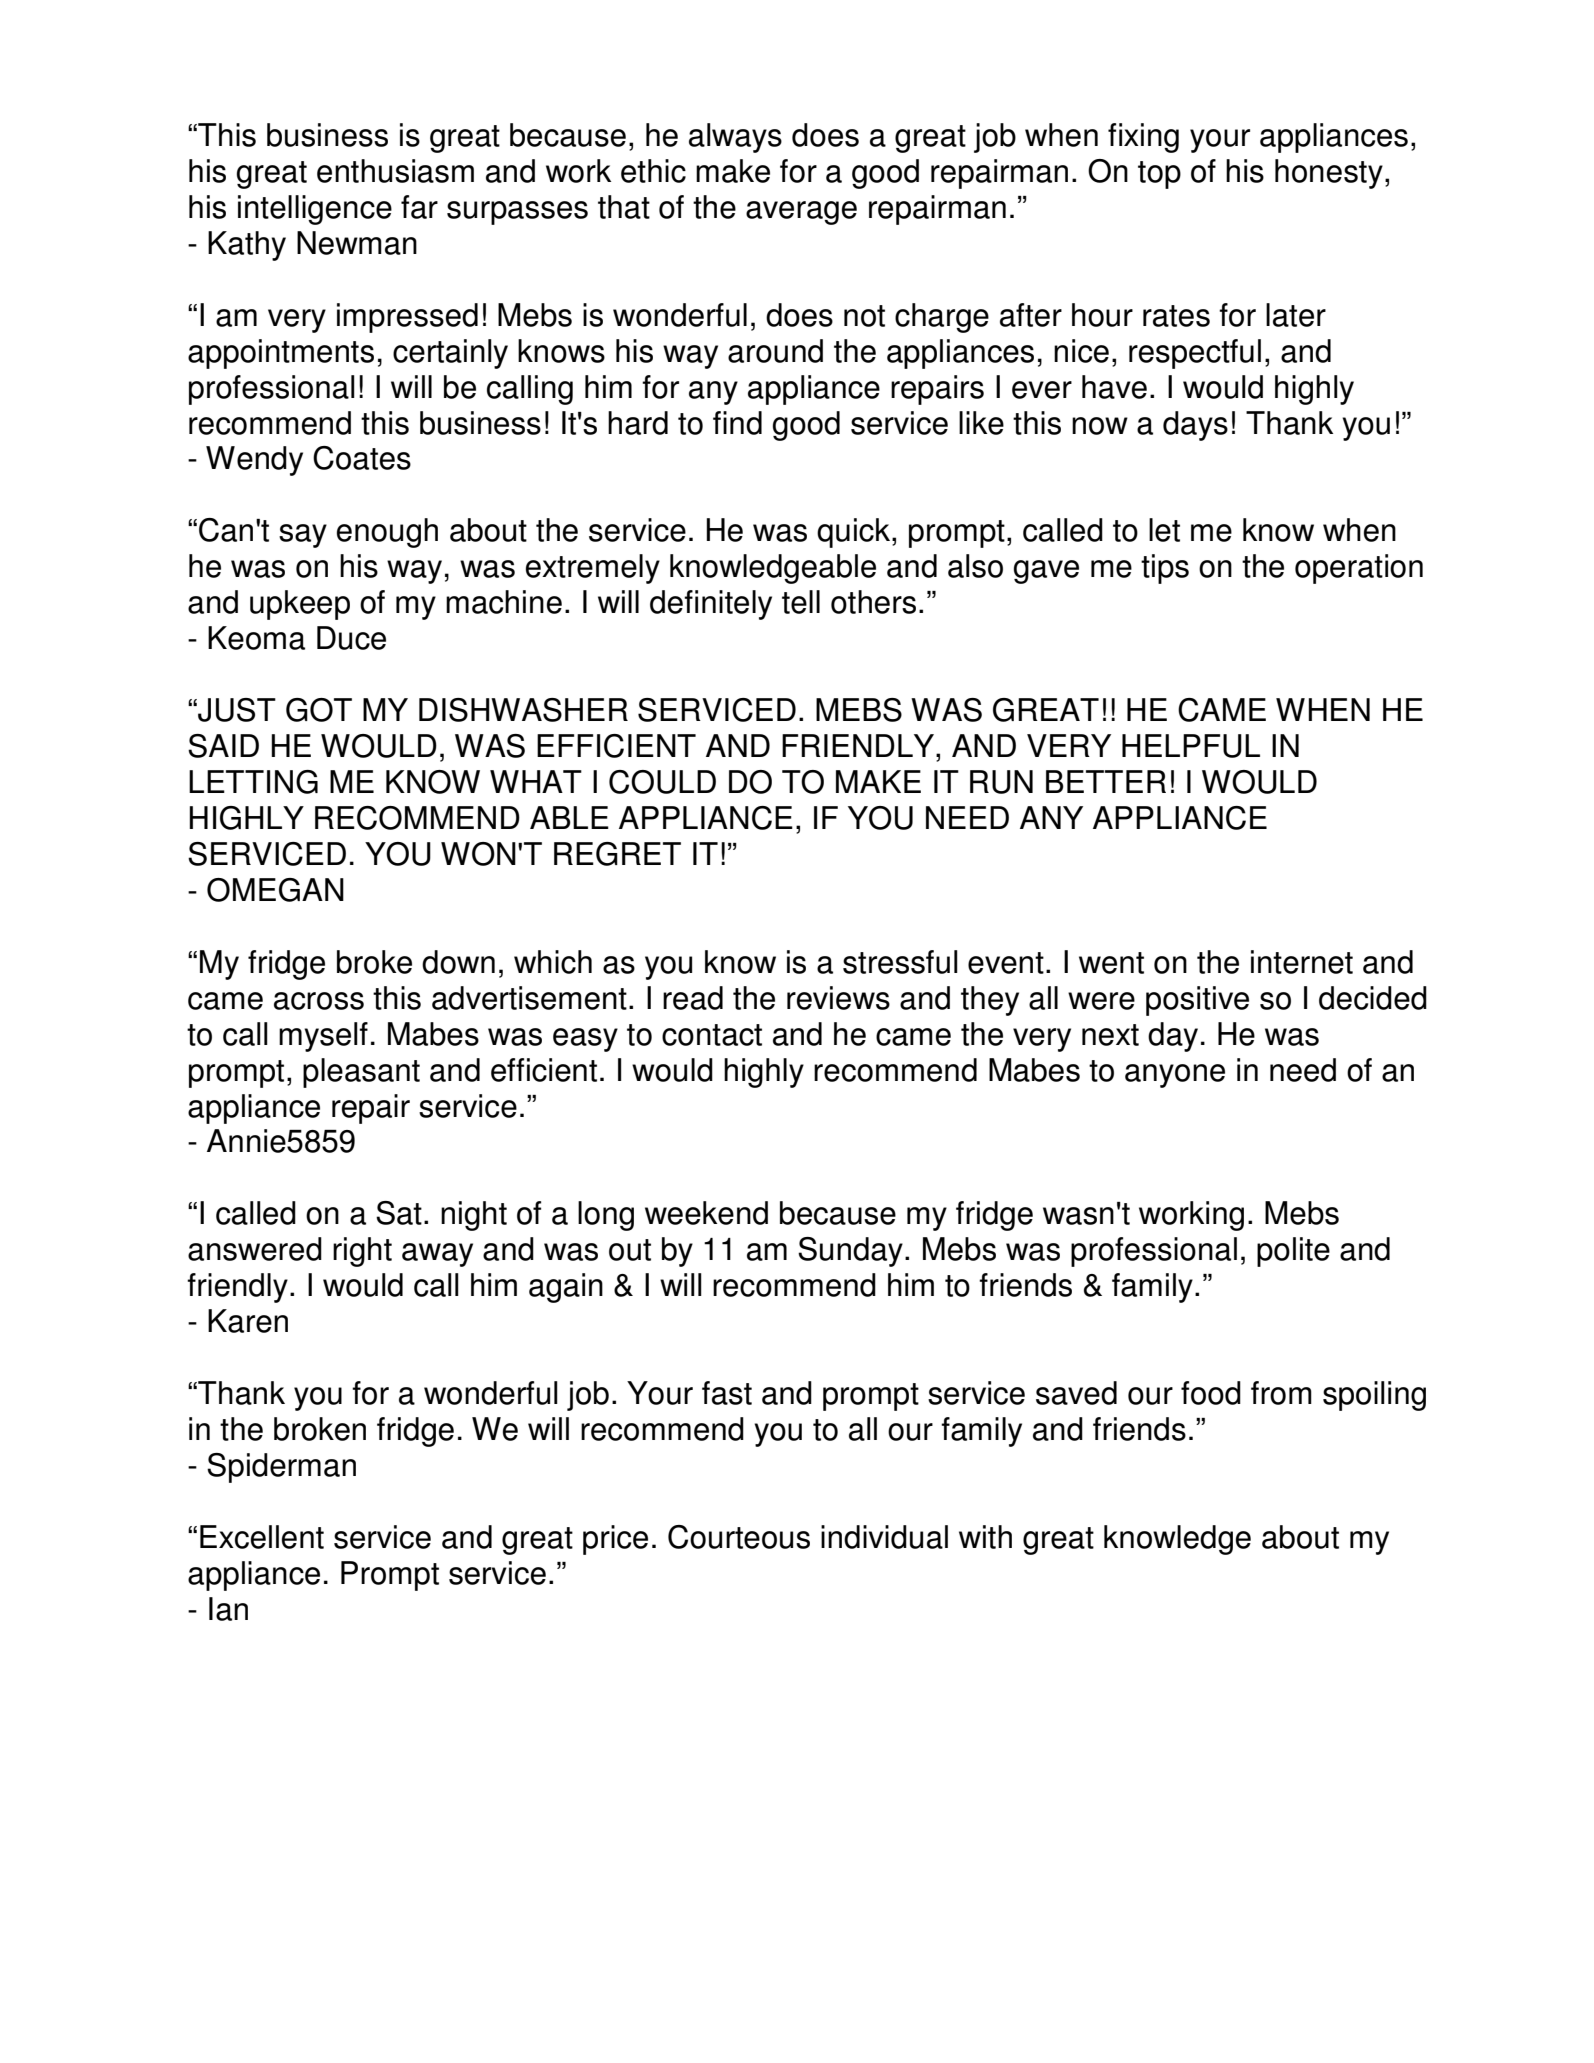 The width and height of the screenshot is (1594, 2063). I want to click on Spiderman, so click(281, 1468).
